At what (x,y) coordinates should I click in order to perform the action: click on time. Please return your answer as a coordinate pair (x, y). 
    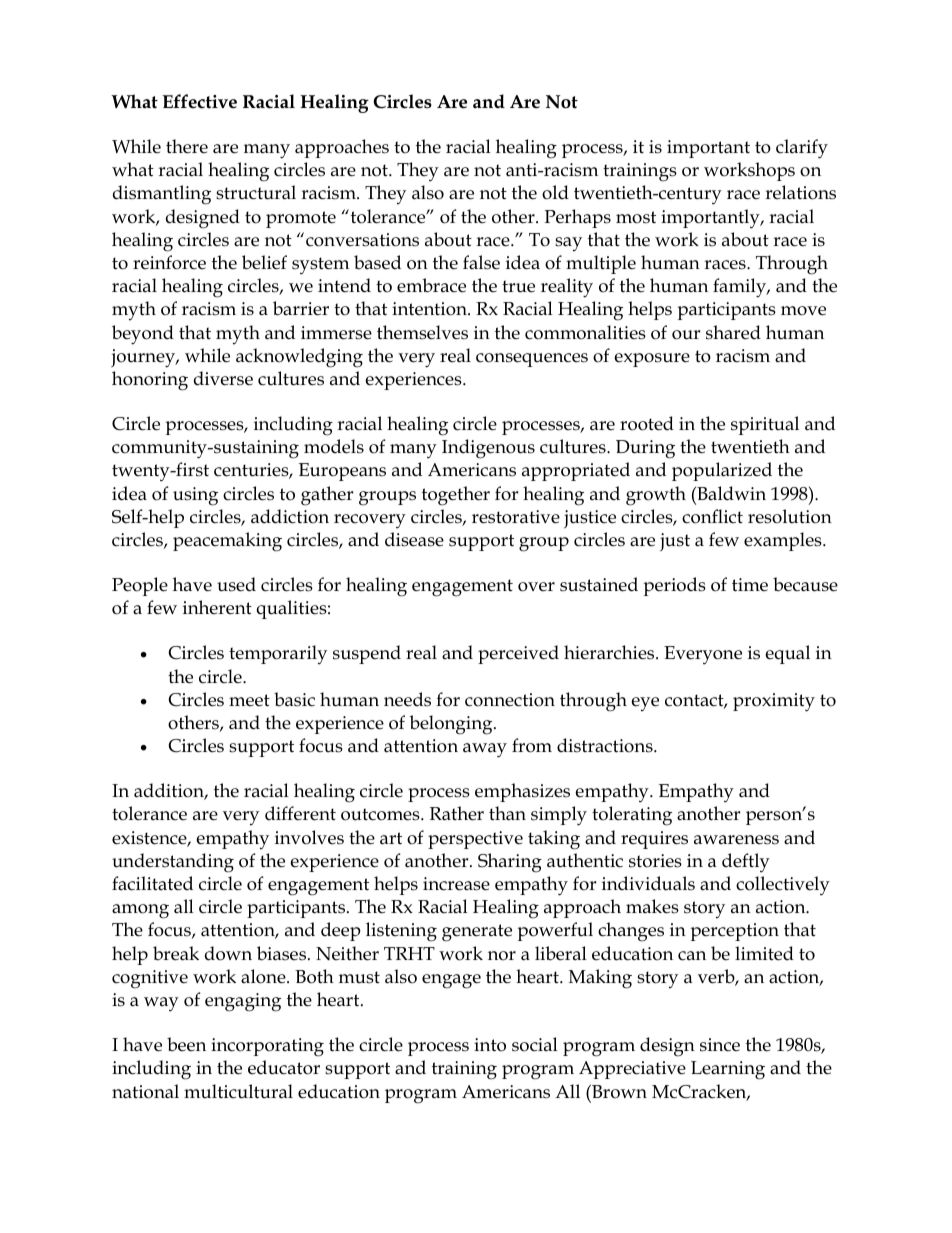
    Looking at the image, I should click on (750, 585).
